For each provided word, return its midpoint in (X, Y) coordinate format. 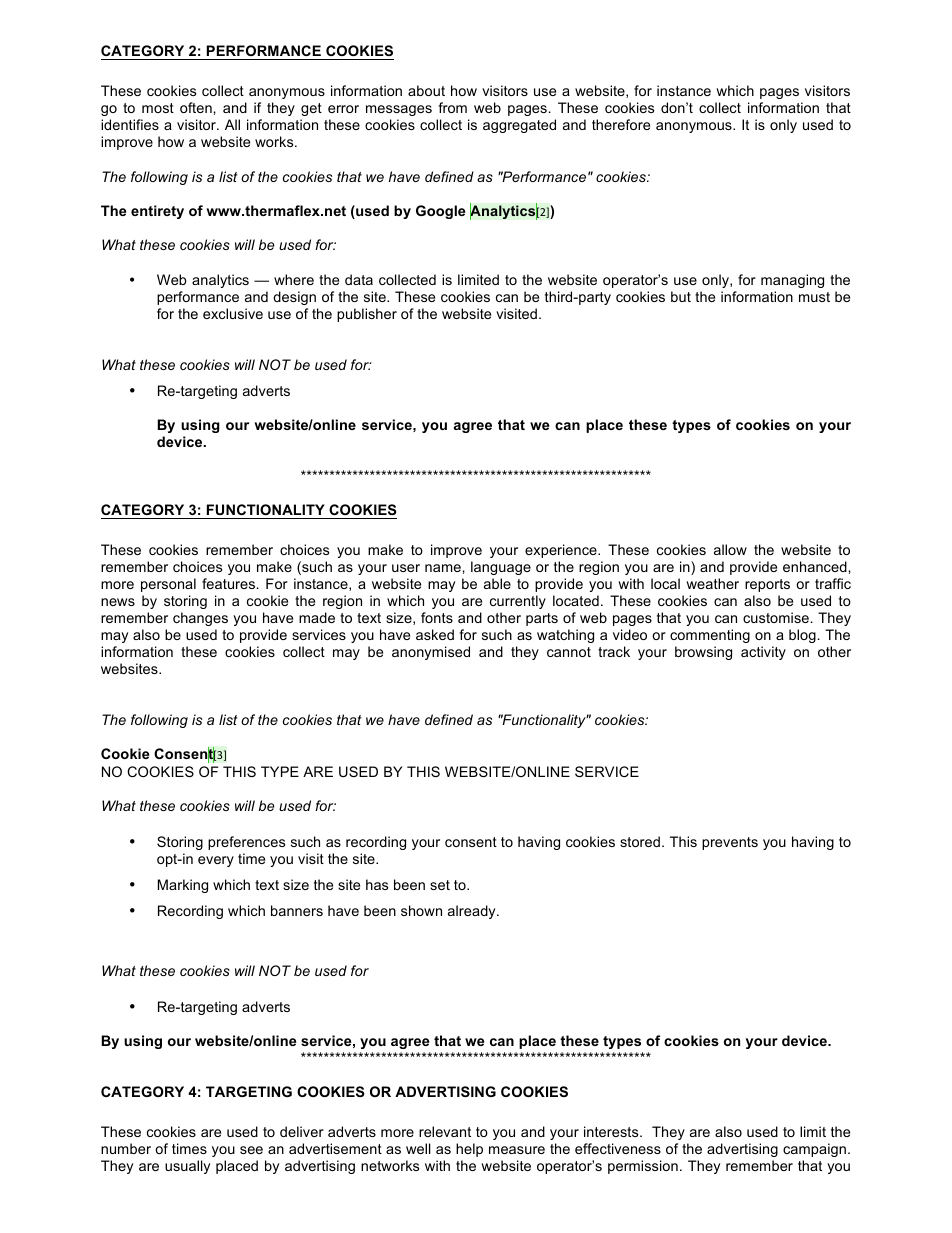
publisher (367, 315)
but (681, 296)
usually (187, 1167)
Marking (183, 886)
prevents (730, 843)
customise (776, 617)
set (440, 885)
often (197, 107)
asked (435, 634)
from (452, 107)
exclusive (233, 313)
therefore (621, 124)
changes (200, 619)
